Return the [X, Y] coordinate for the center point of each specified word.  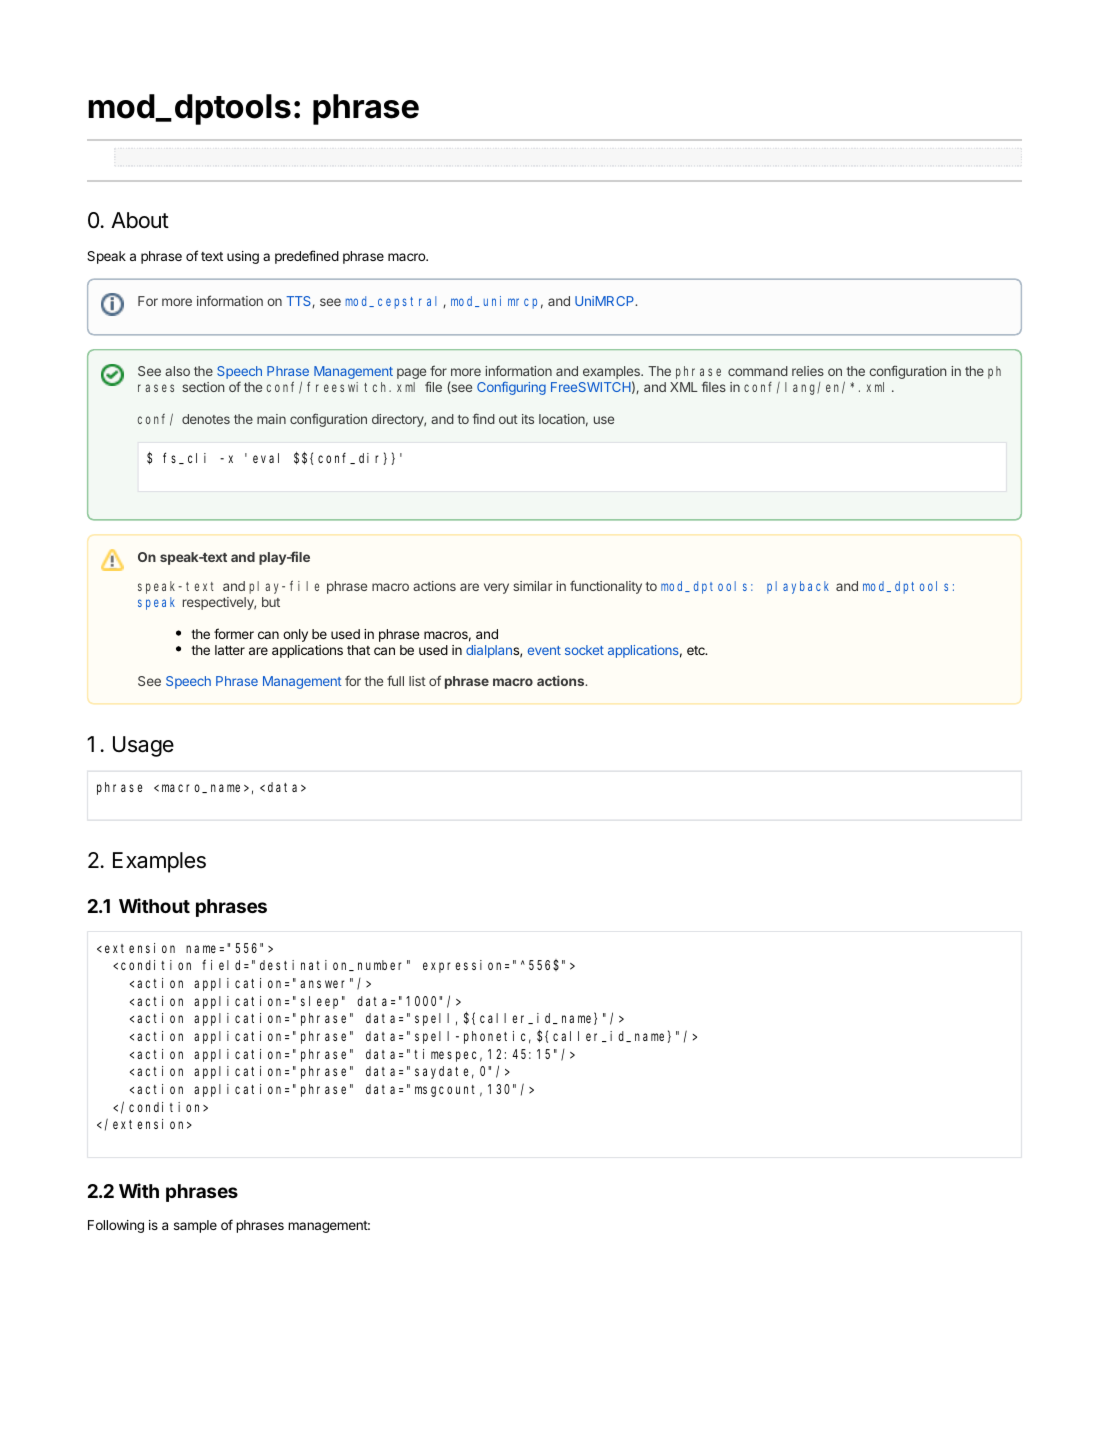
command [758, 371]
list [417, 681]
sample [195, 1226]
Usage [143, 746]
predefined [307, 257]
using [243, 257]
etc [697, 650]
